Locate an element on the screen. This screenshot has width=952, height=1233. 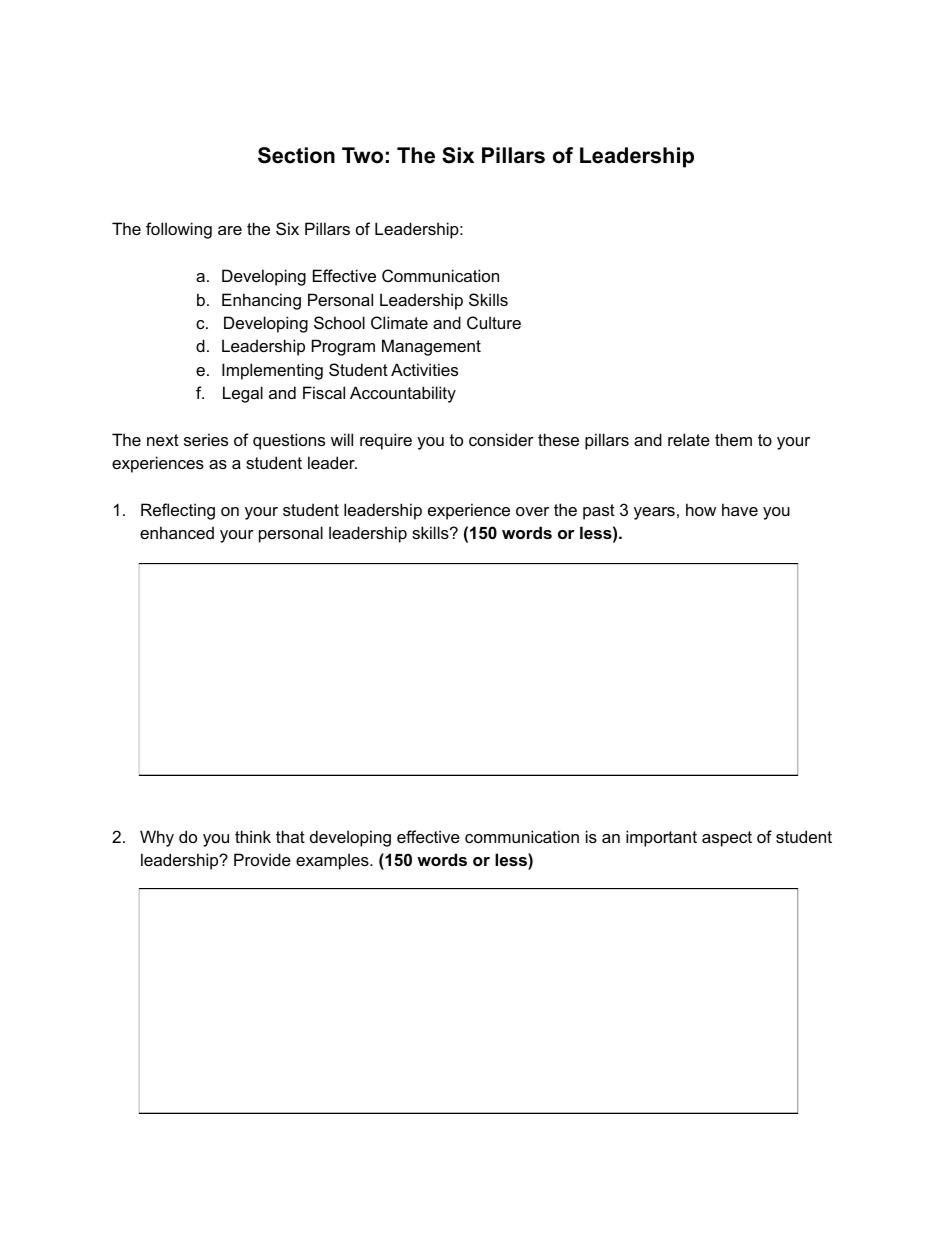
think is located at coordinates (253, 836).
